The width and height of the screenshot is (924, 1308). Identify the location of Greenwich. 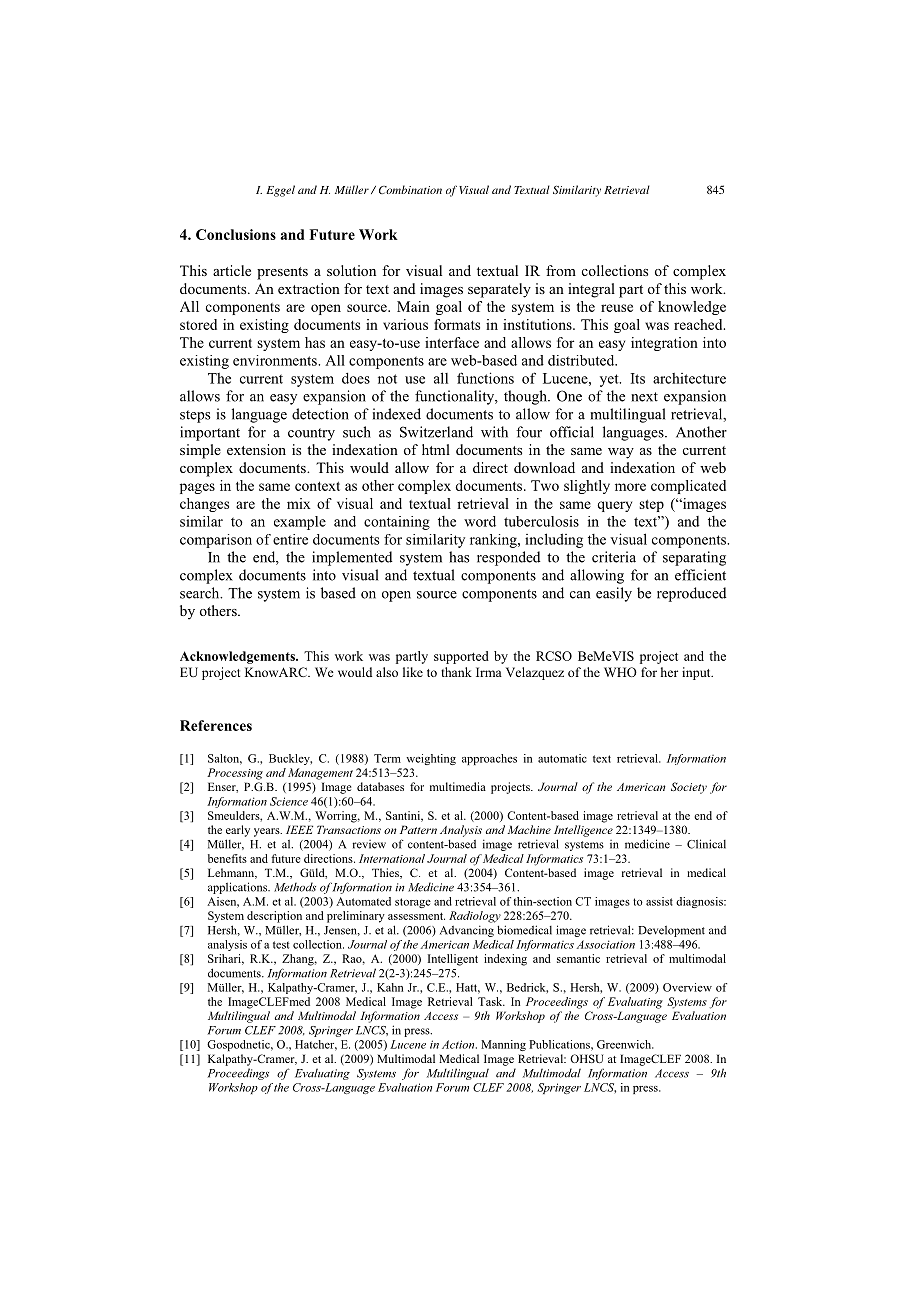
(625, 1044).
